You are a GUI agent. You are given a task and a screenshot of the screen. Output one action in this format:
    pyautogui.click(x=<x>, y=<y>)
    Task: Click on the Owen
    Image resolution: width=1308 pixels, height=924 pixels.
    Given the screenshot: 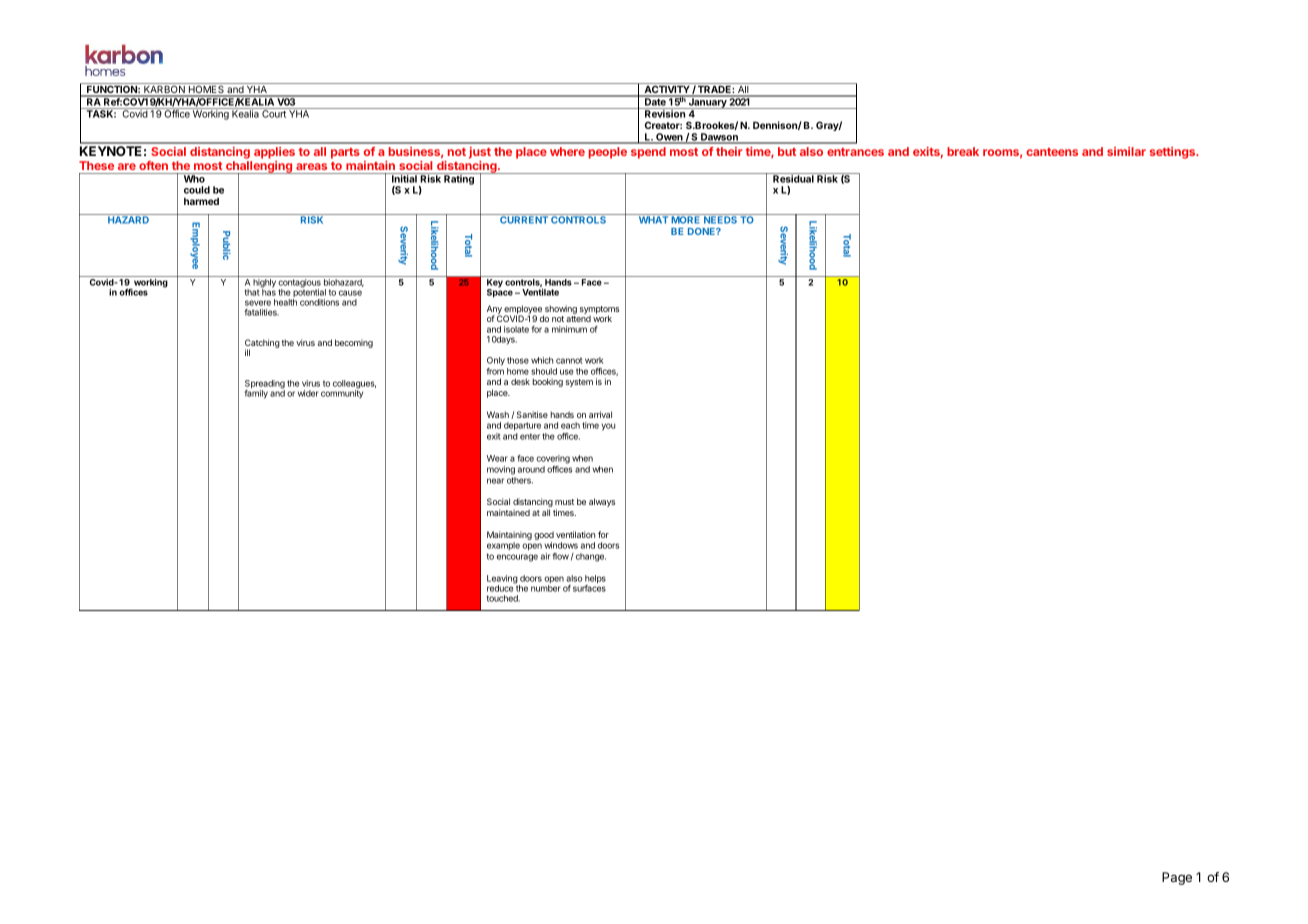 What is the action you would take?
    pyautogui.click(x=669, y=138)
